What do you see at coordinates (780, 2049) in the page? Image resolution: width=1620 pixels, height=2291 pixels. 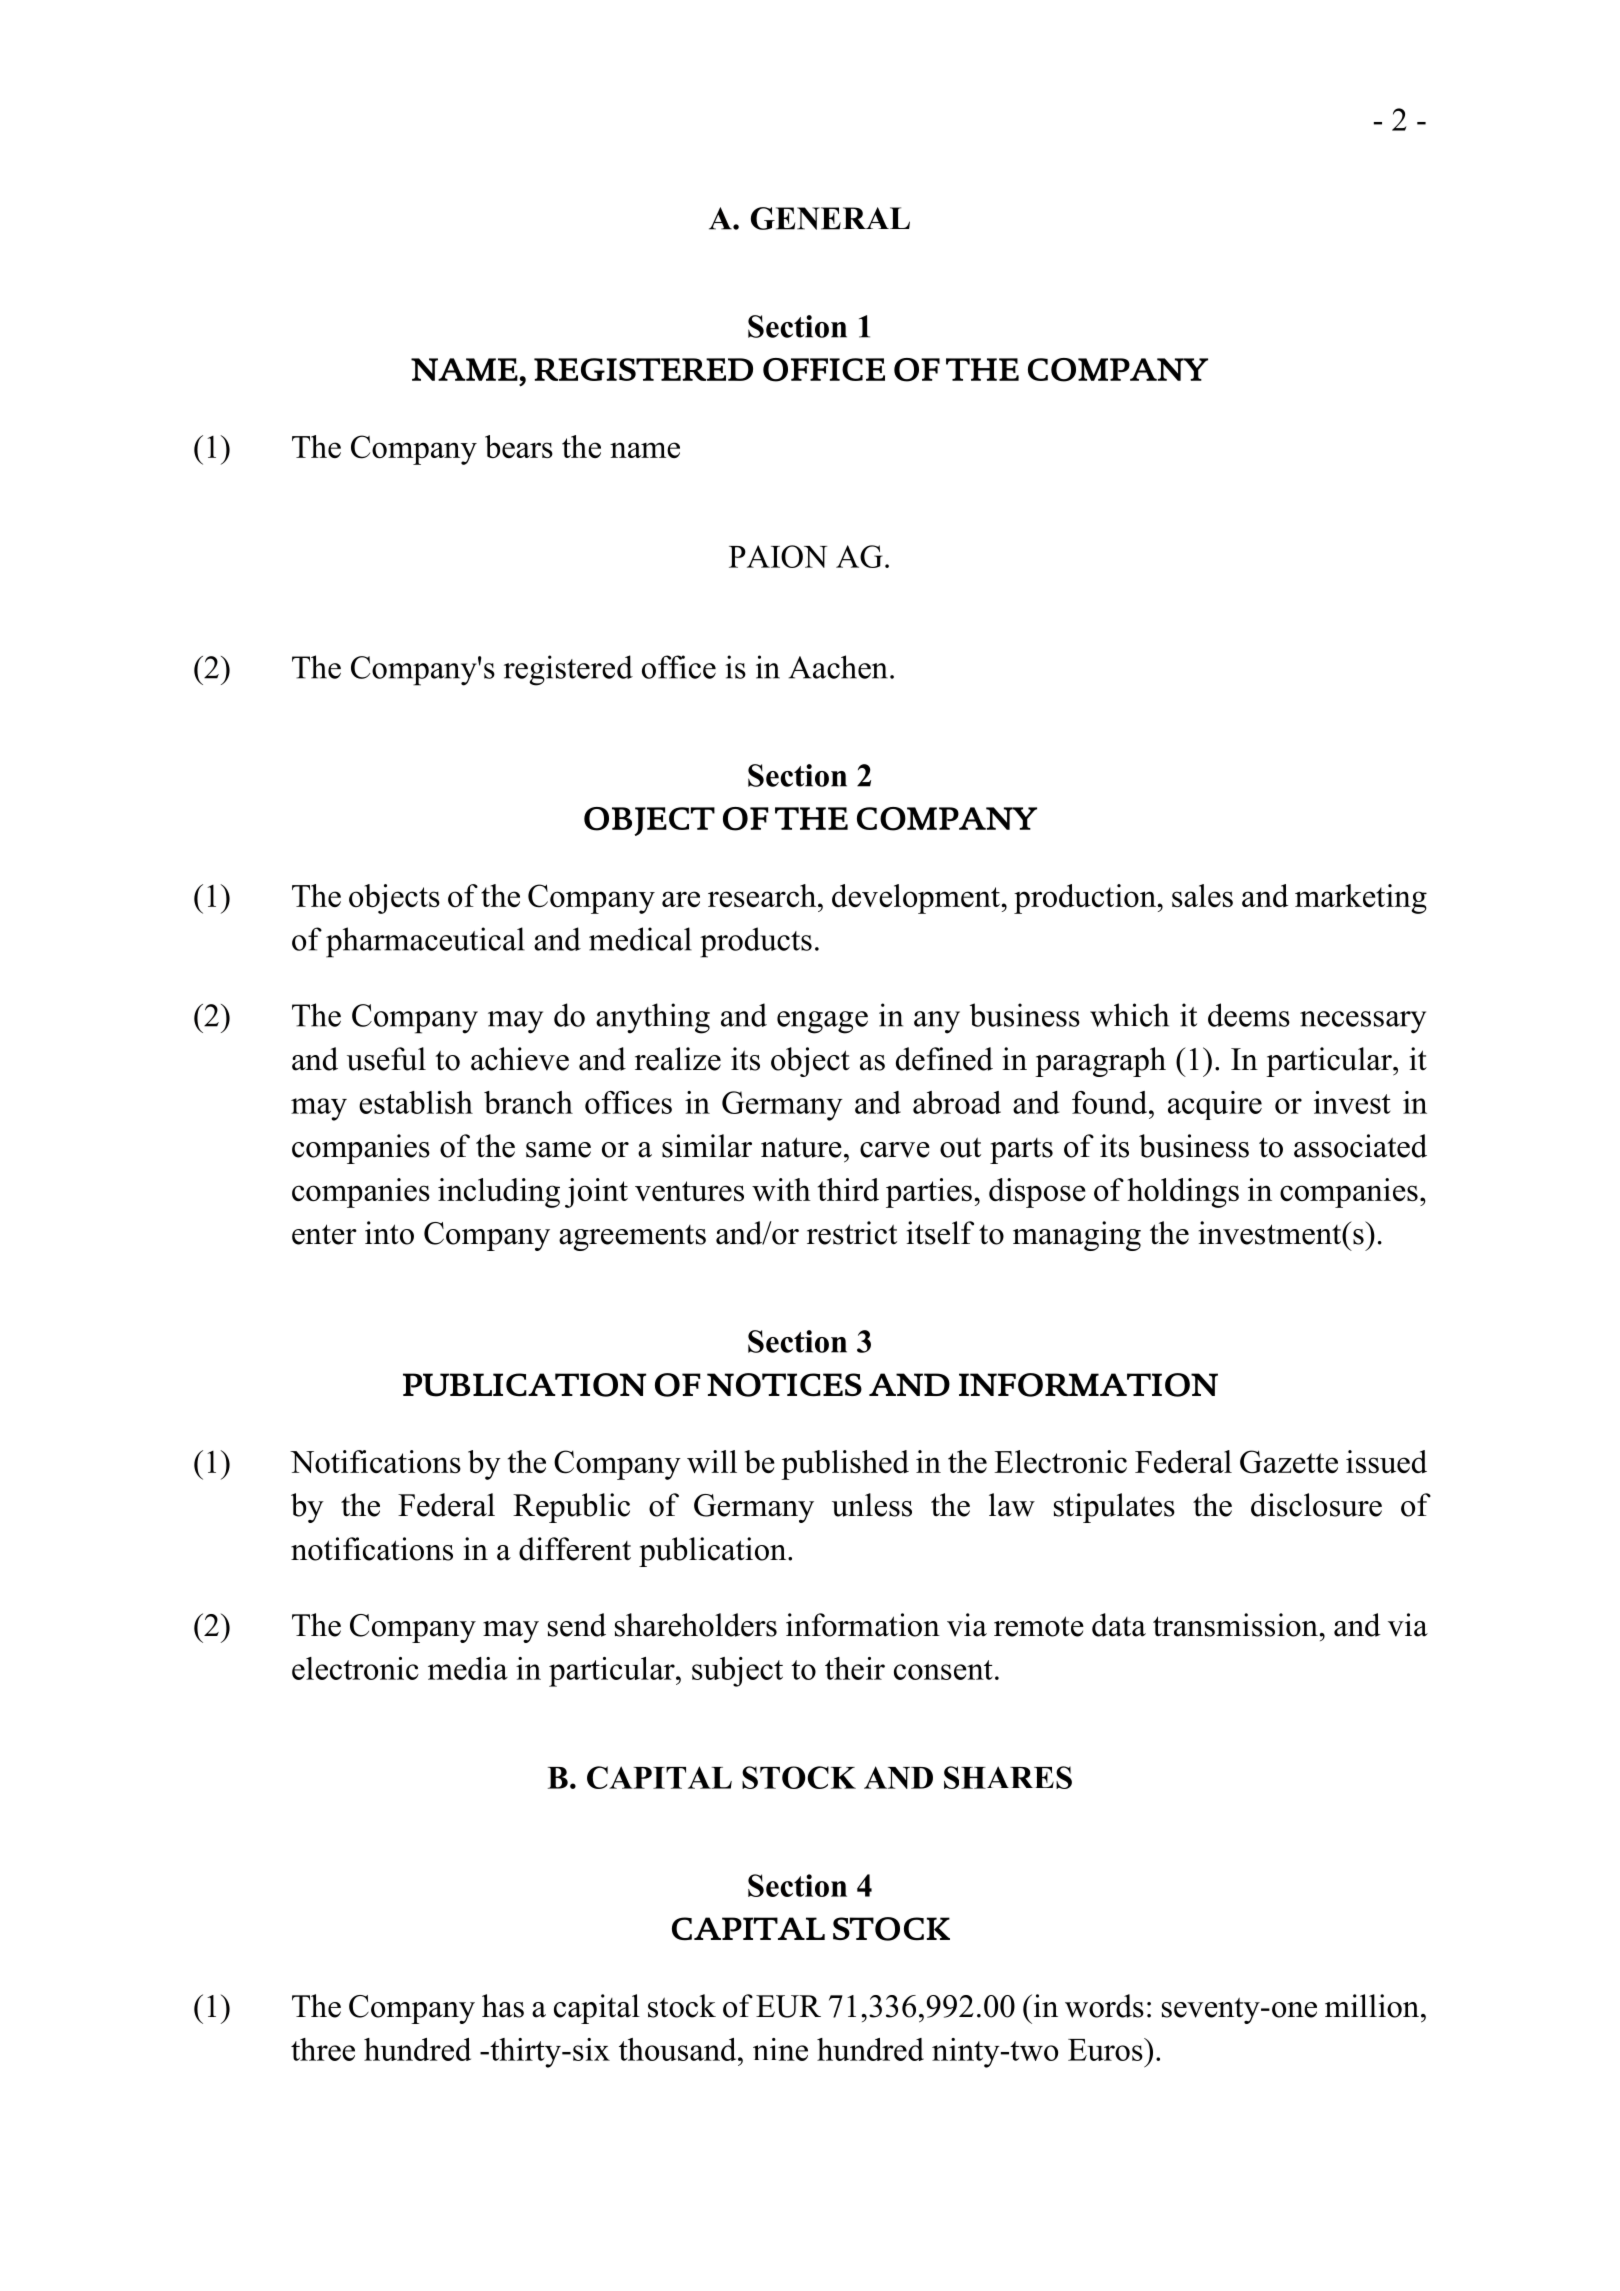 I see `nine` at bounding box center [780, 2049].
